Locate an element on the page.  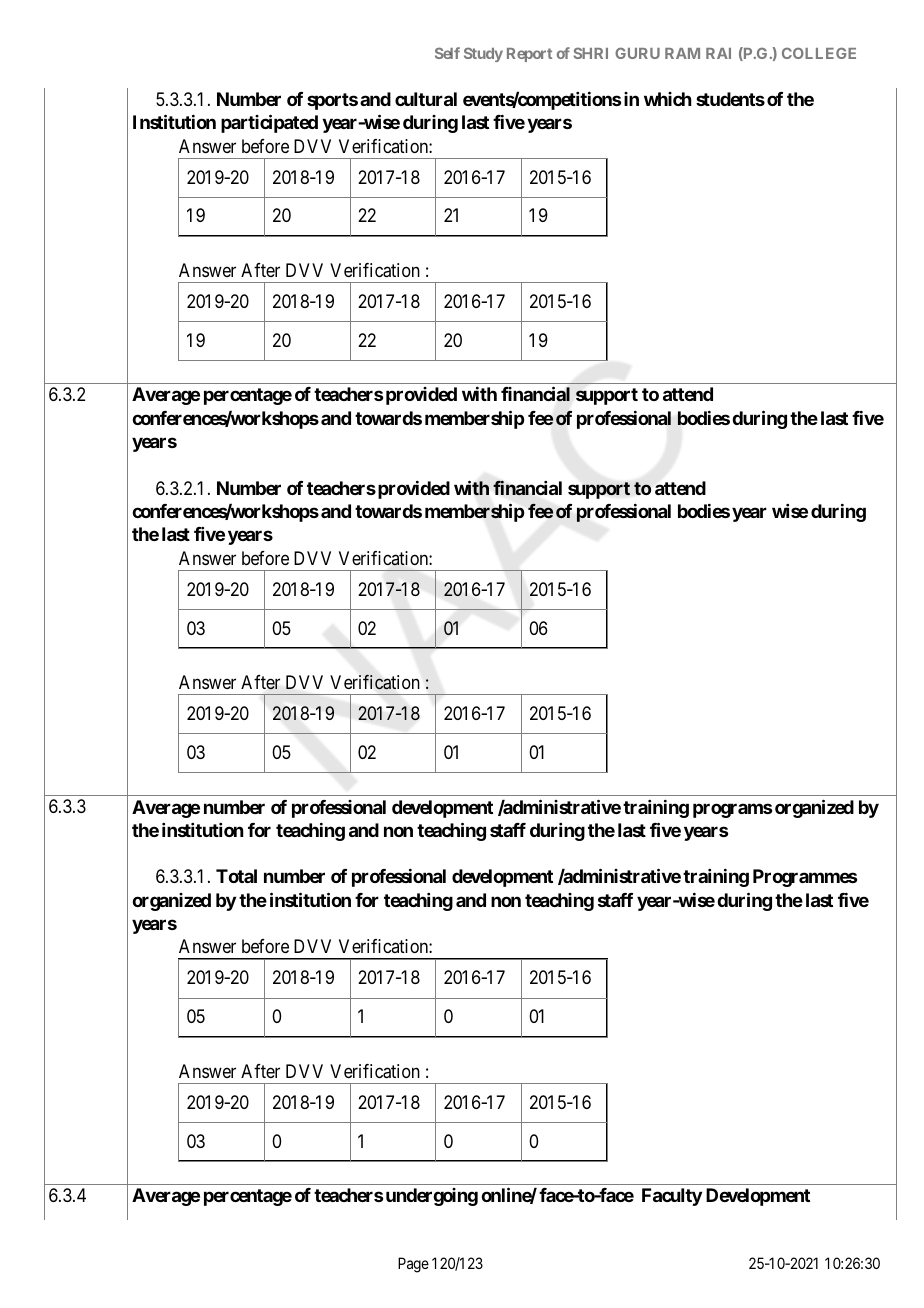
undergoing is located at coordinates (432, 1197).
